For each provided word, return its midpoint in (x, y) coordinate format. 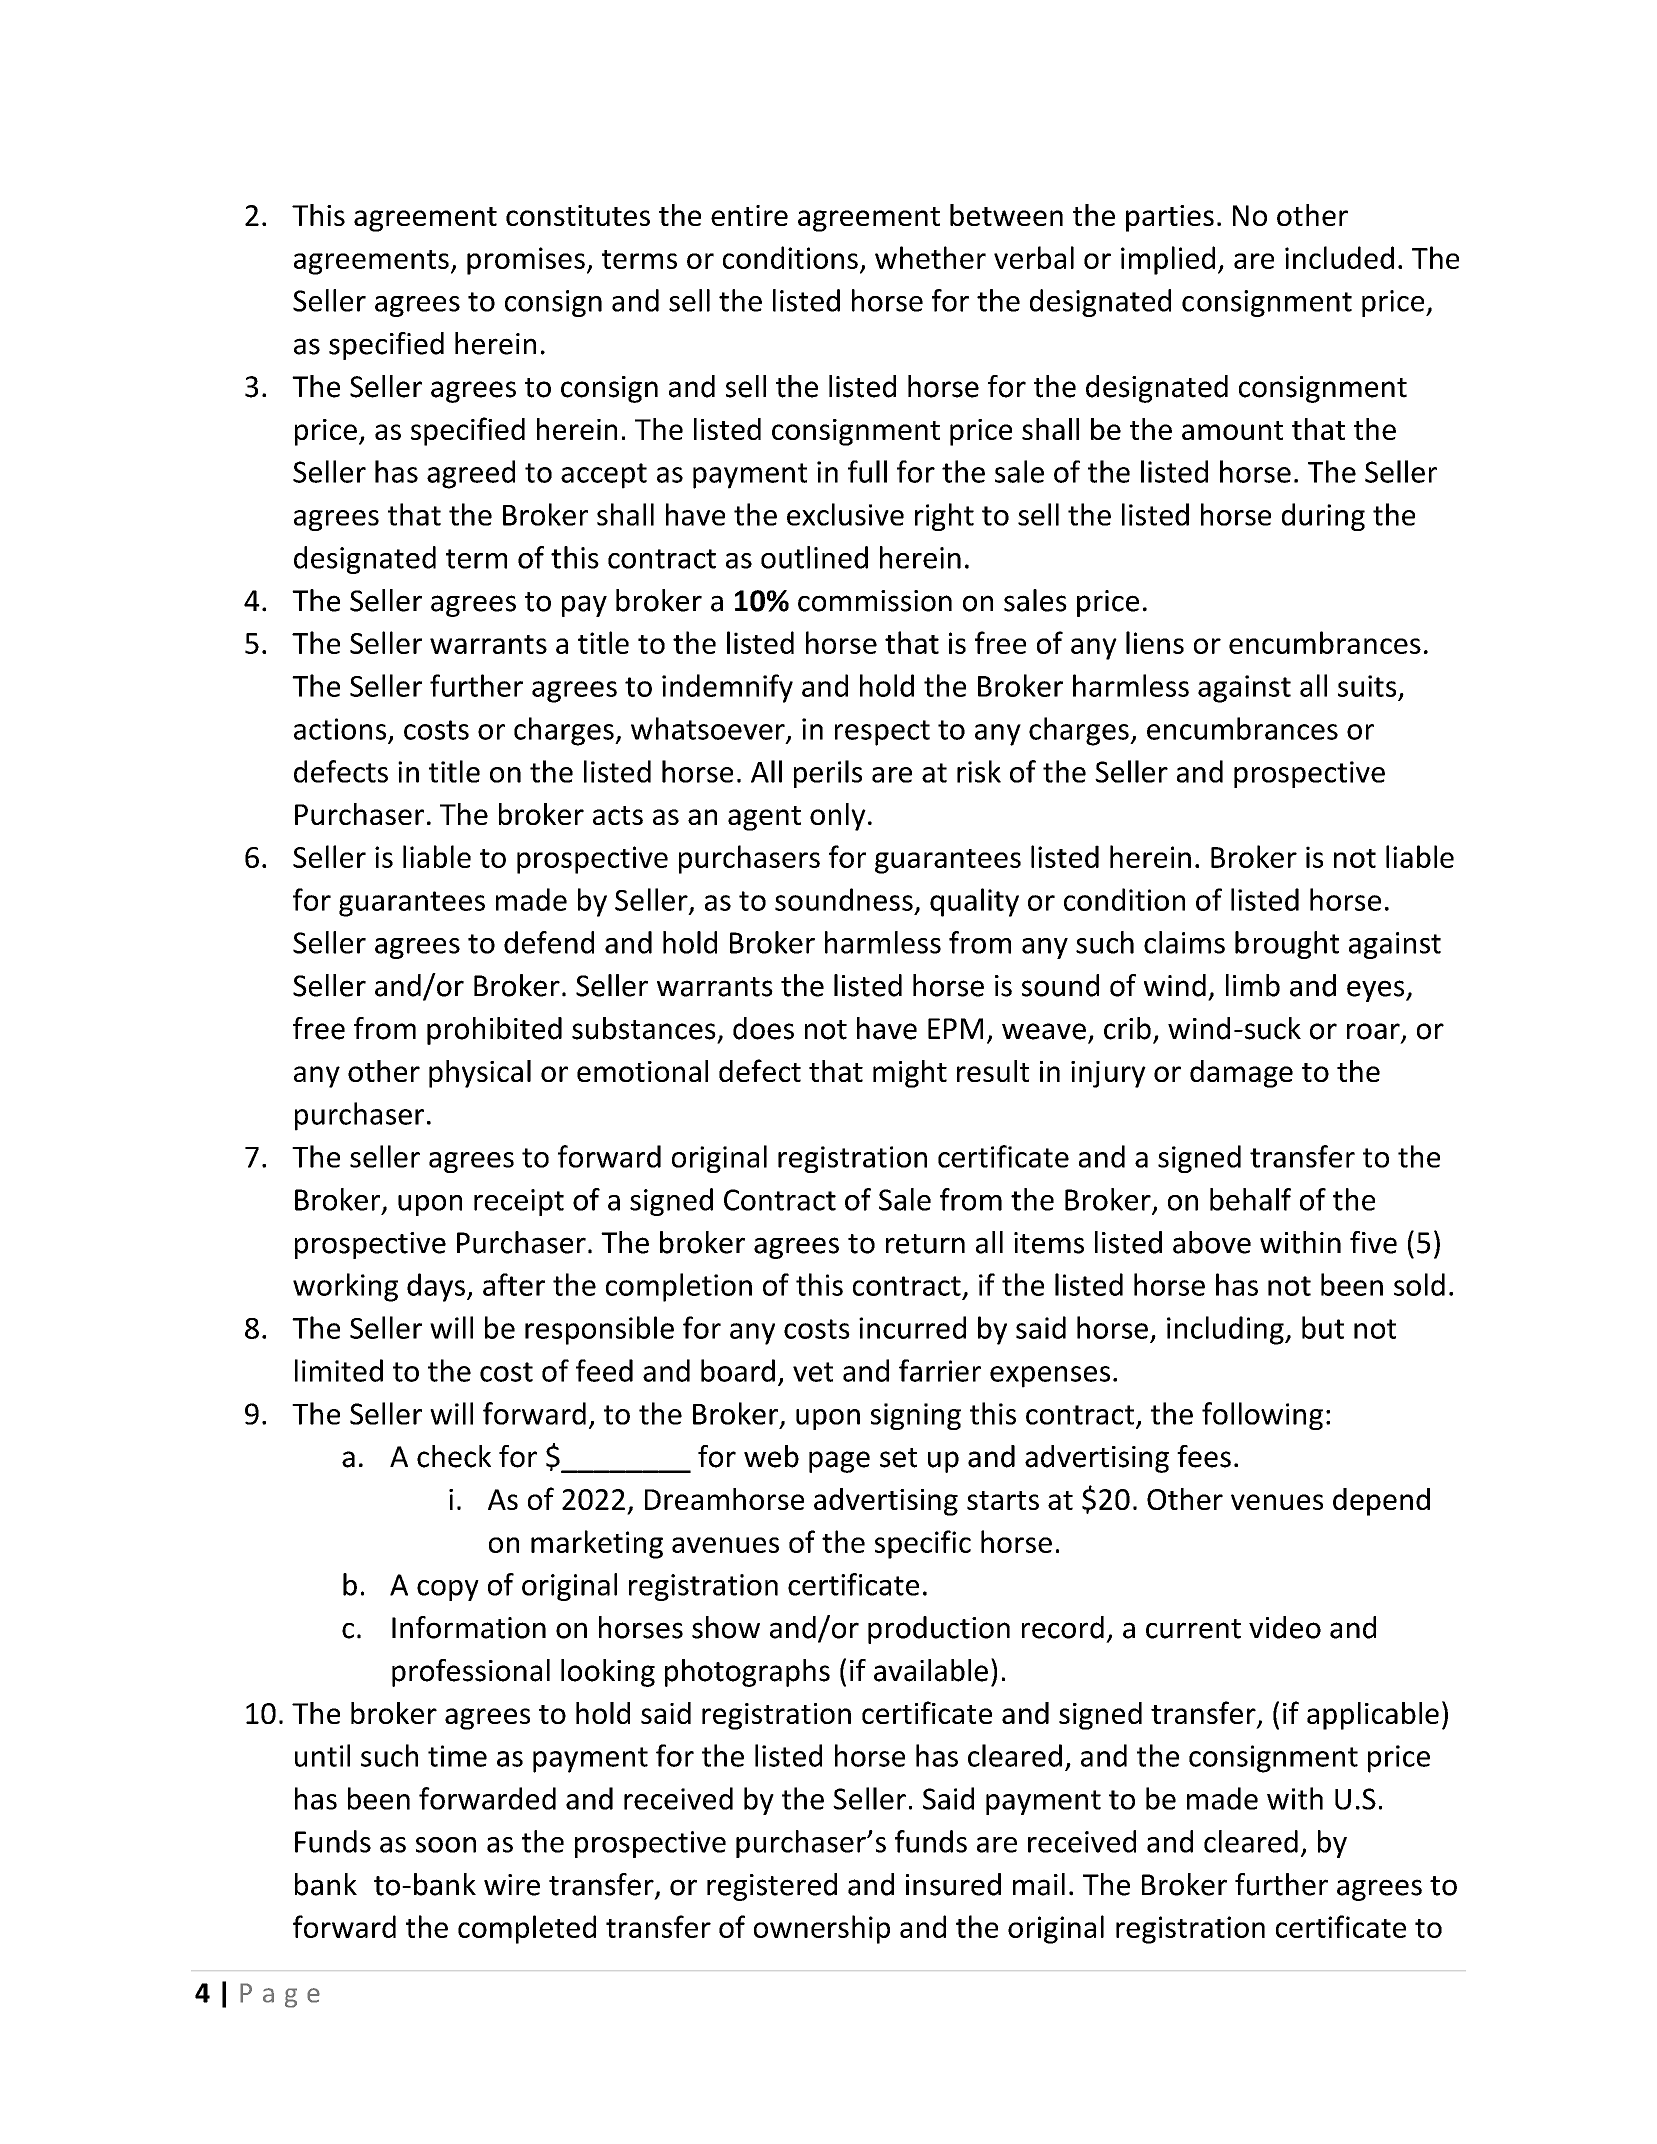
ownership (822, 1929)
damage (1241, 1074)
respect (882, 733)
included (1339, 257)
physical (480, 1074)
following (1262, 1416)
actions (340, 729)
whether (930, 257)
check (454, 1456)
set (898, 1458)
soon (446, 1845)
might (910, 1074)
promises (526, 261)
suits (1367, 686)
